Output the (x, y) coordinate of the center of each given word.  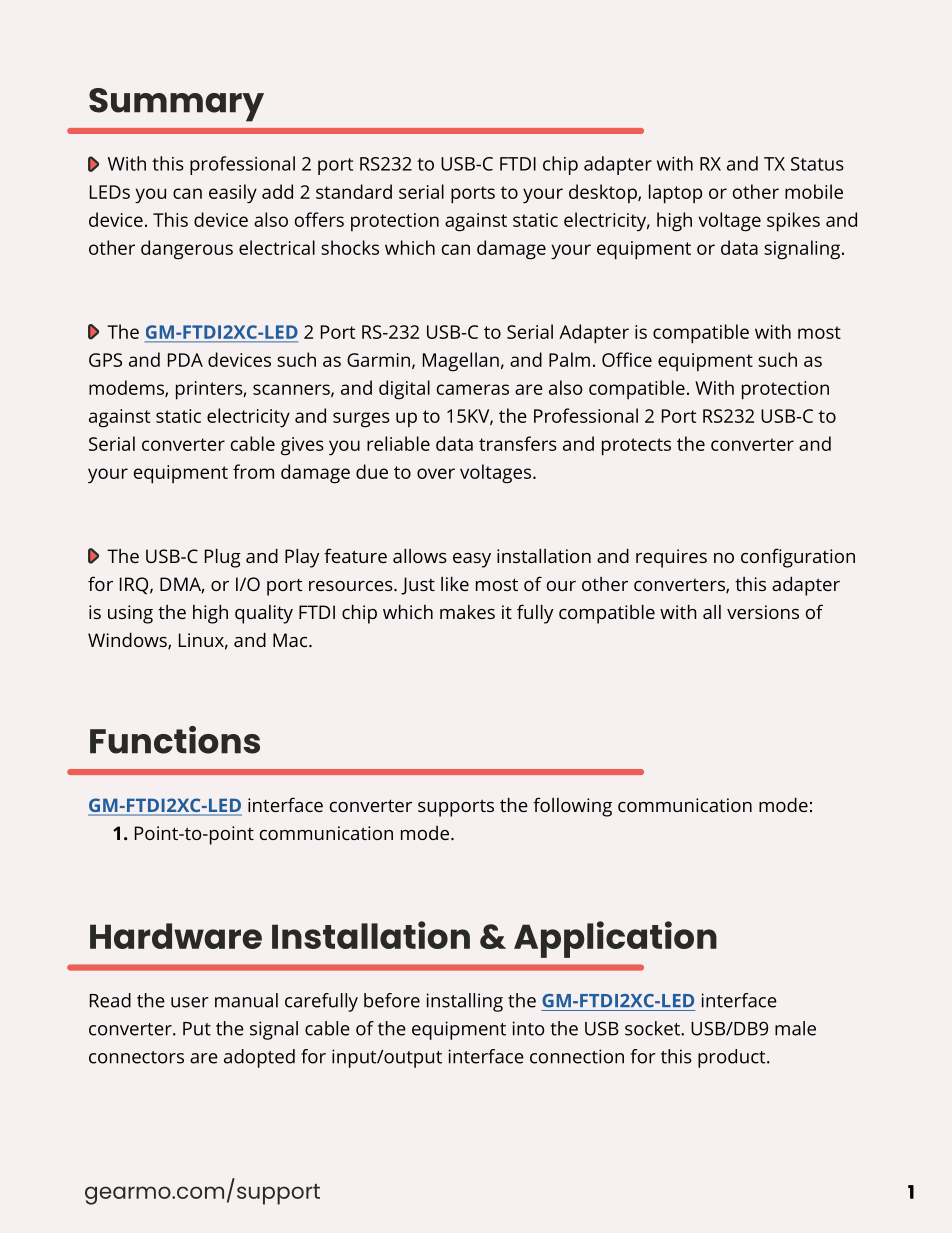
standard (354, 191)
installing (464, 1002)
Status (817, 164)
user (190, 1002)
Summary (176, 105)
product (733, 1058)
